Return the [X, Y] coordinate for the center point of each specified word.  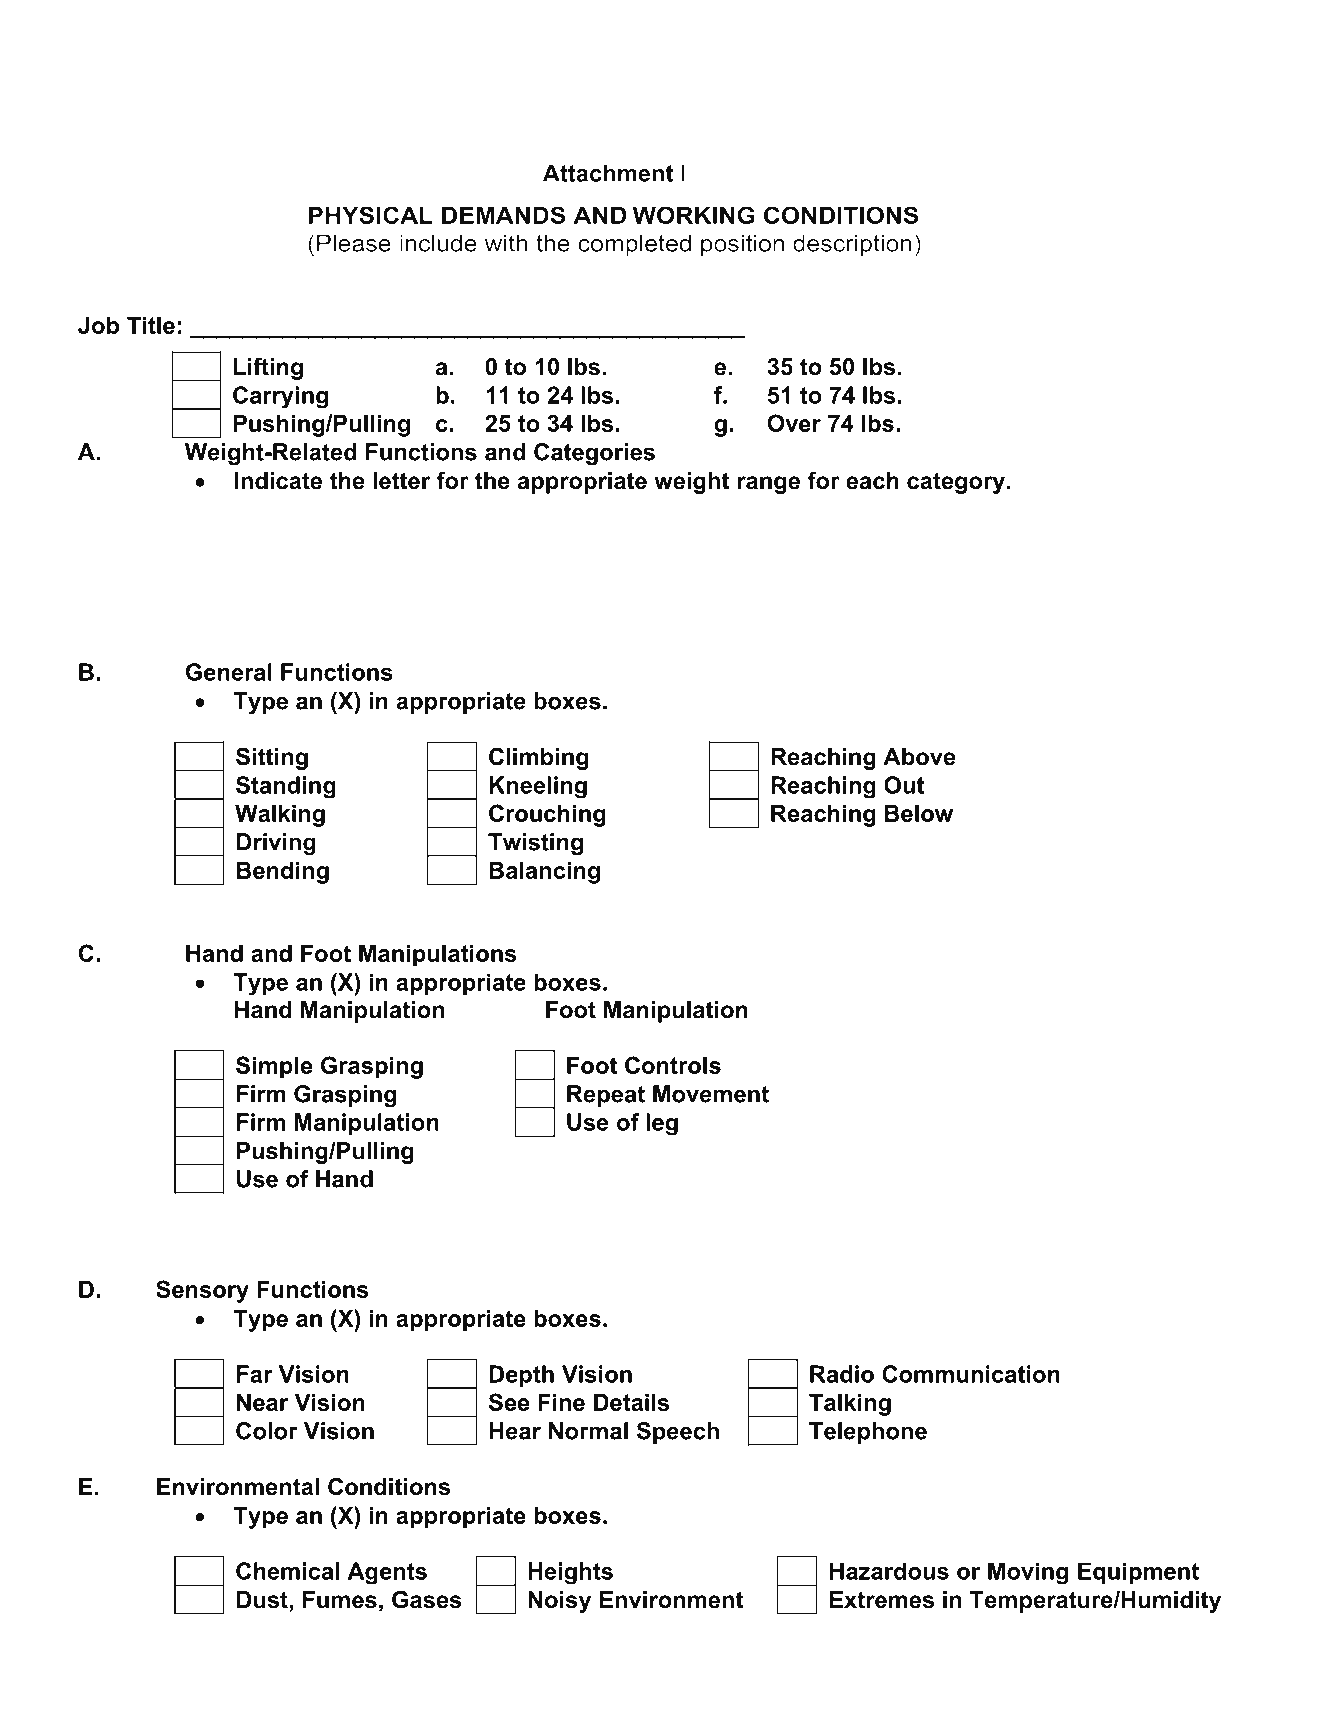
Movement [711, 1094]
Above [919, 757]
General [229, 672]
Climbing [539, 758]
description [852, 245]
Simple [274, 1067]
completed [634, 245]
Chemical [288, 1571]
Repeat [606, 1096]
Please [354, 243]
